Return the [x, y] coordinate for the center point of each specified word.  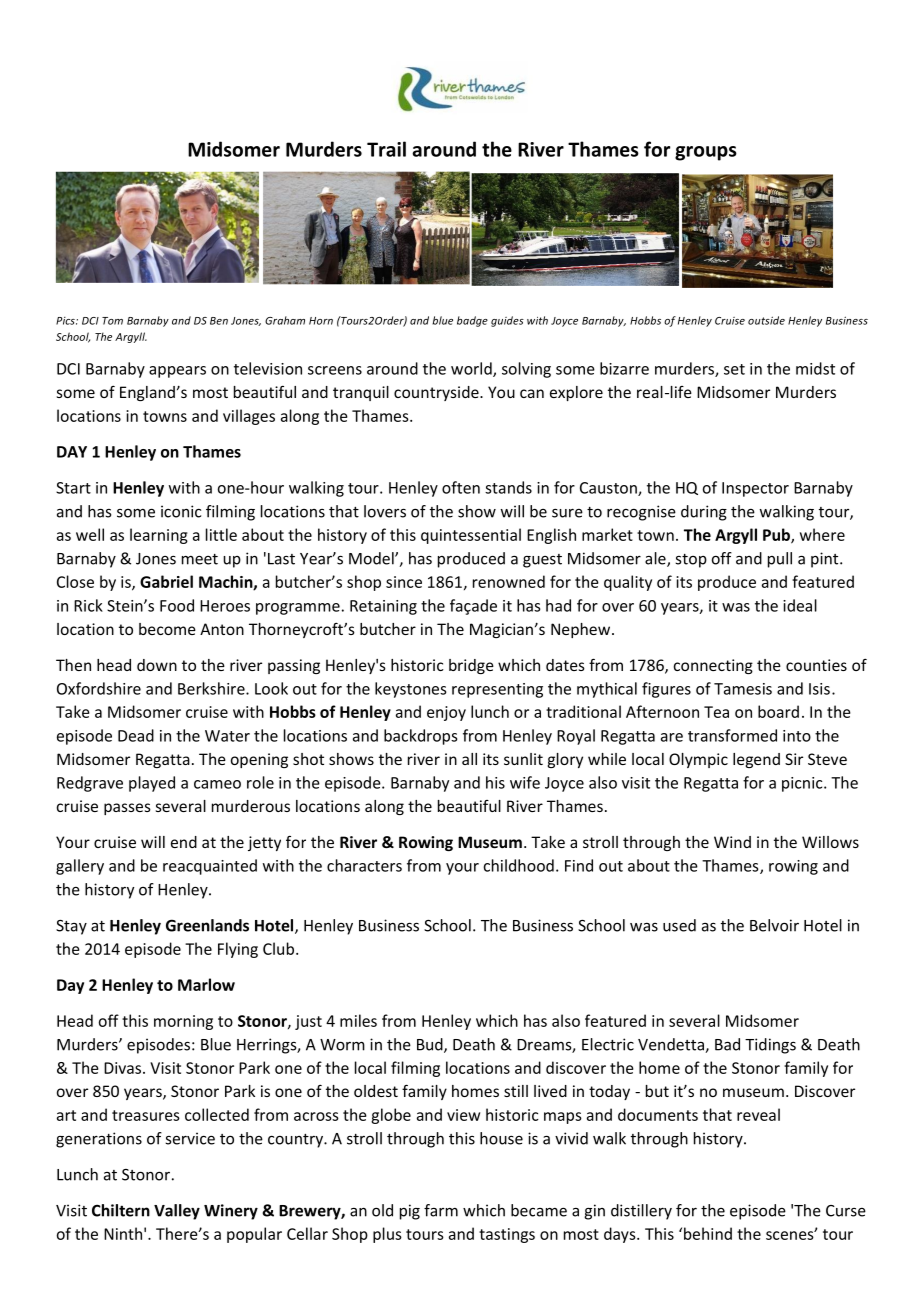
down [157, 665]
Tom [112, 321]
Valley [177, 1212]
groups [706, 153]
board [778, 711]
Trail [386, 149]
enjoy [446, 713]
